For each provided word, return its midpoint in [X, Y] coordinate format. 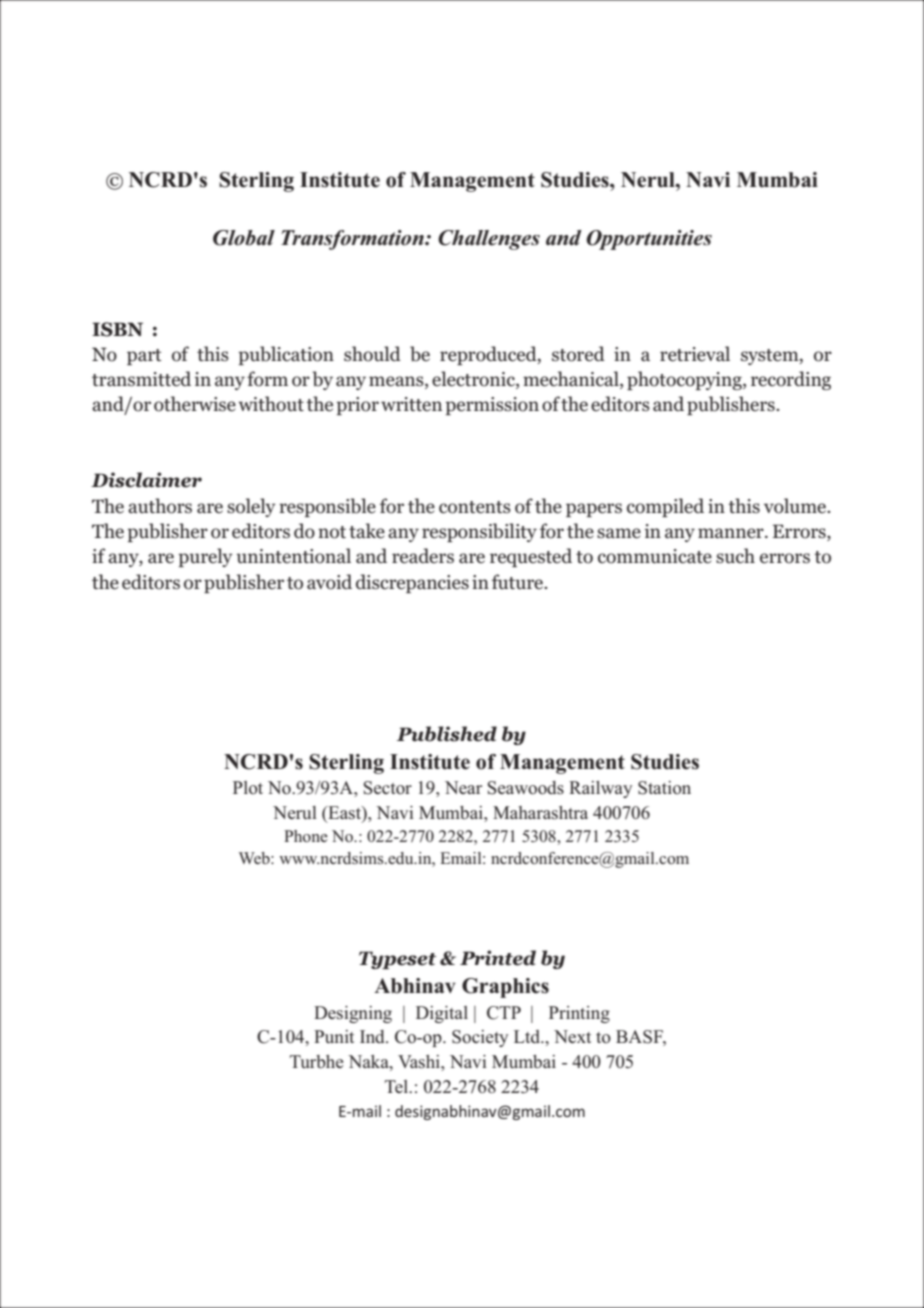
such [735, 556]
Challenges [489, 240]
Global [244, 238]
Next [572, 1036]
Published [447, 734]
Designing [353, 1014]
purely [205, 557]
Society [480, 1038]
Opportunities [649, 240]
